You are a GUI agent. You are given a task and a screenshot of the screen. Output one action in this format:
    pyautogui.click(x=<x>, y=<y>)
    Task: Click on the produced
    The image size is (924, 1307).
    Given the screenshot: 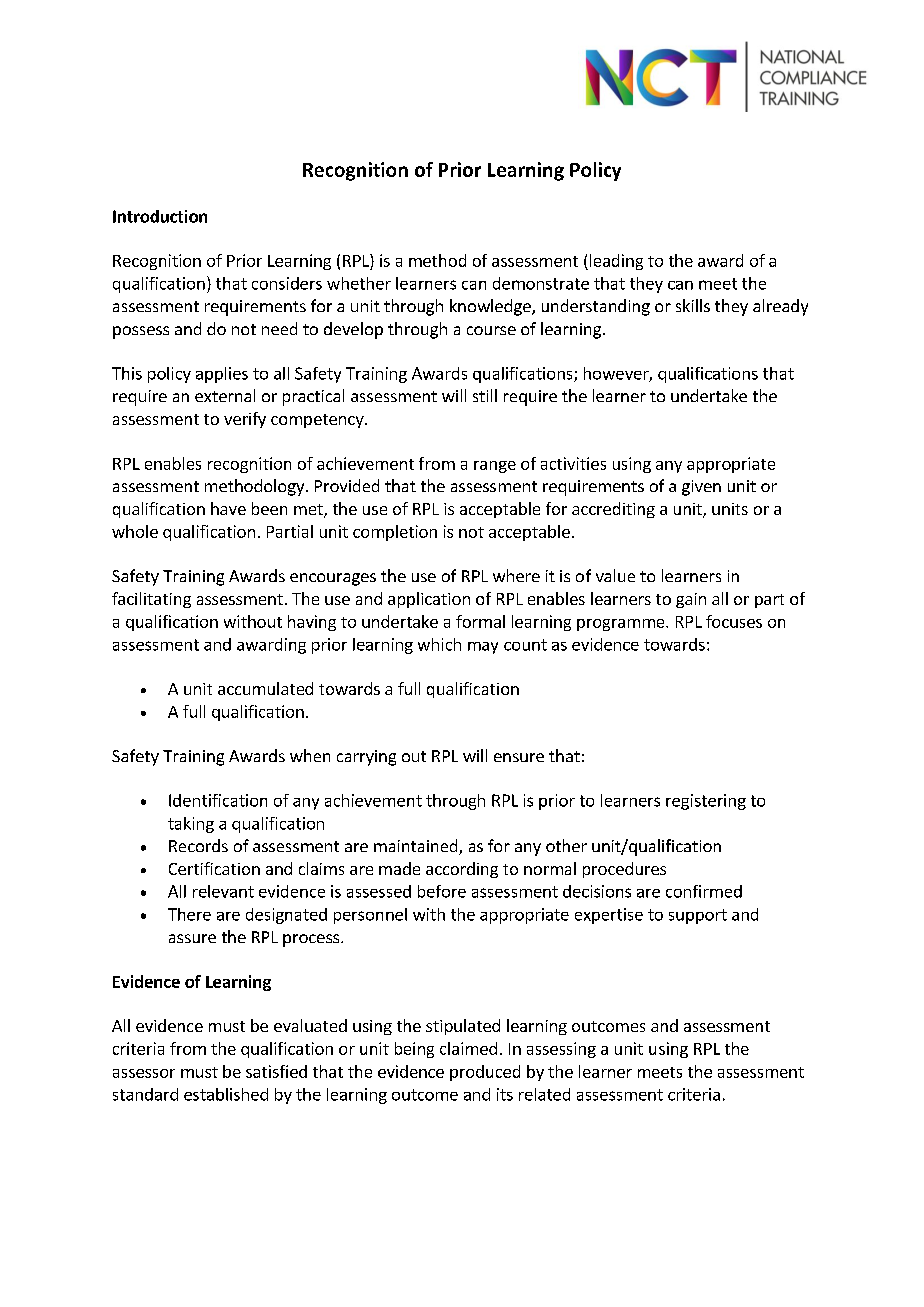 What is the action you would take?
    pyautogui.click(x=485, y=1073)
